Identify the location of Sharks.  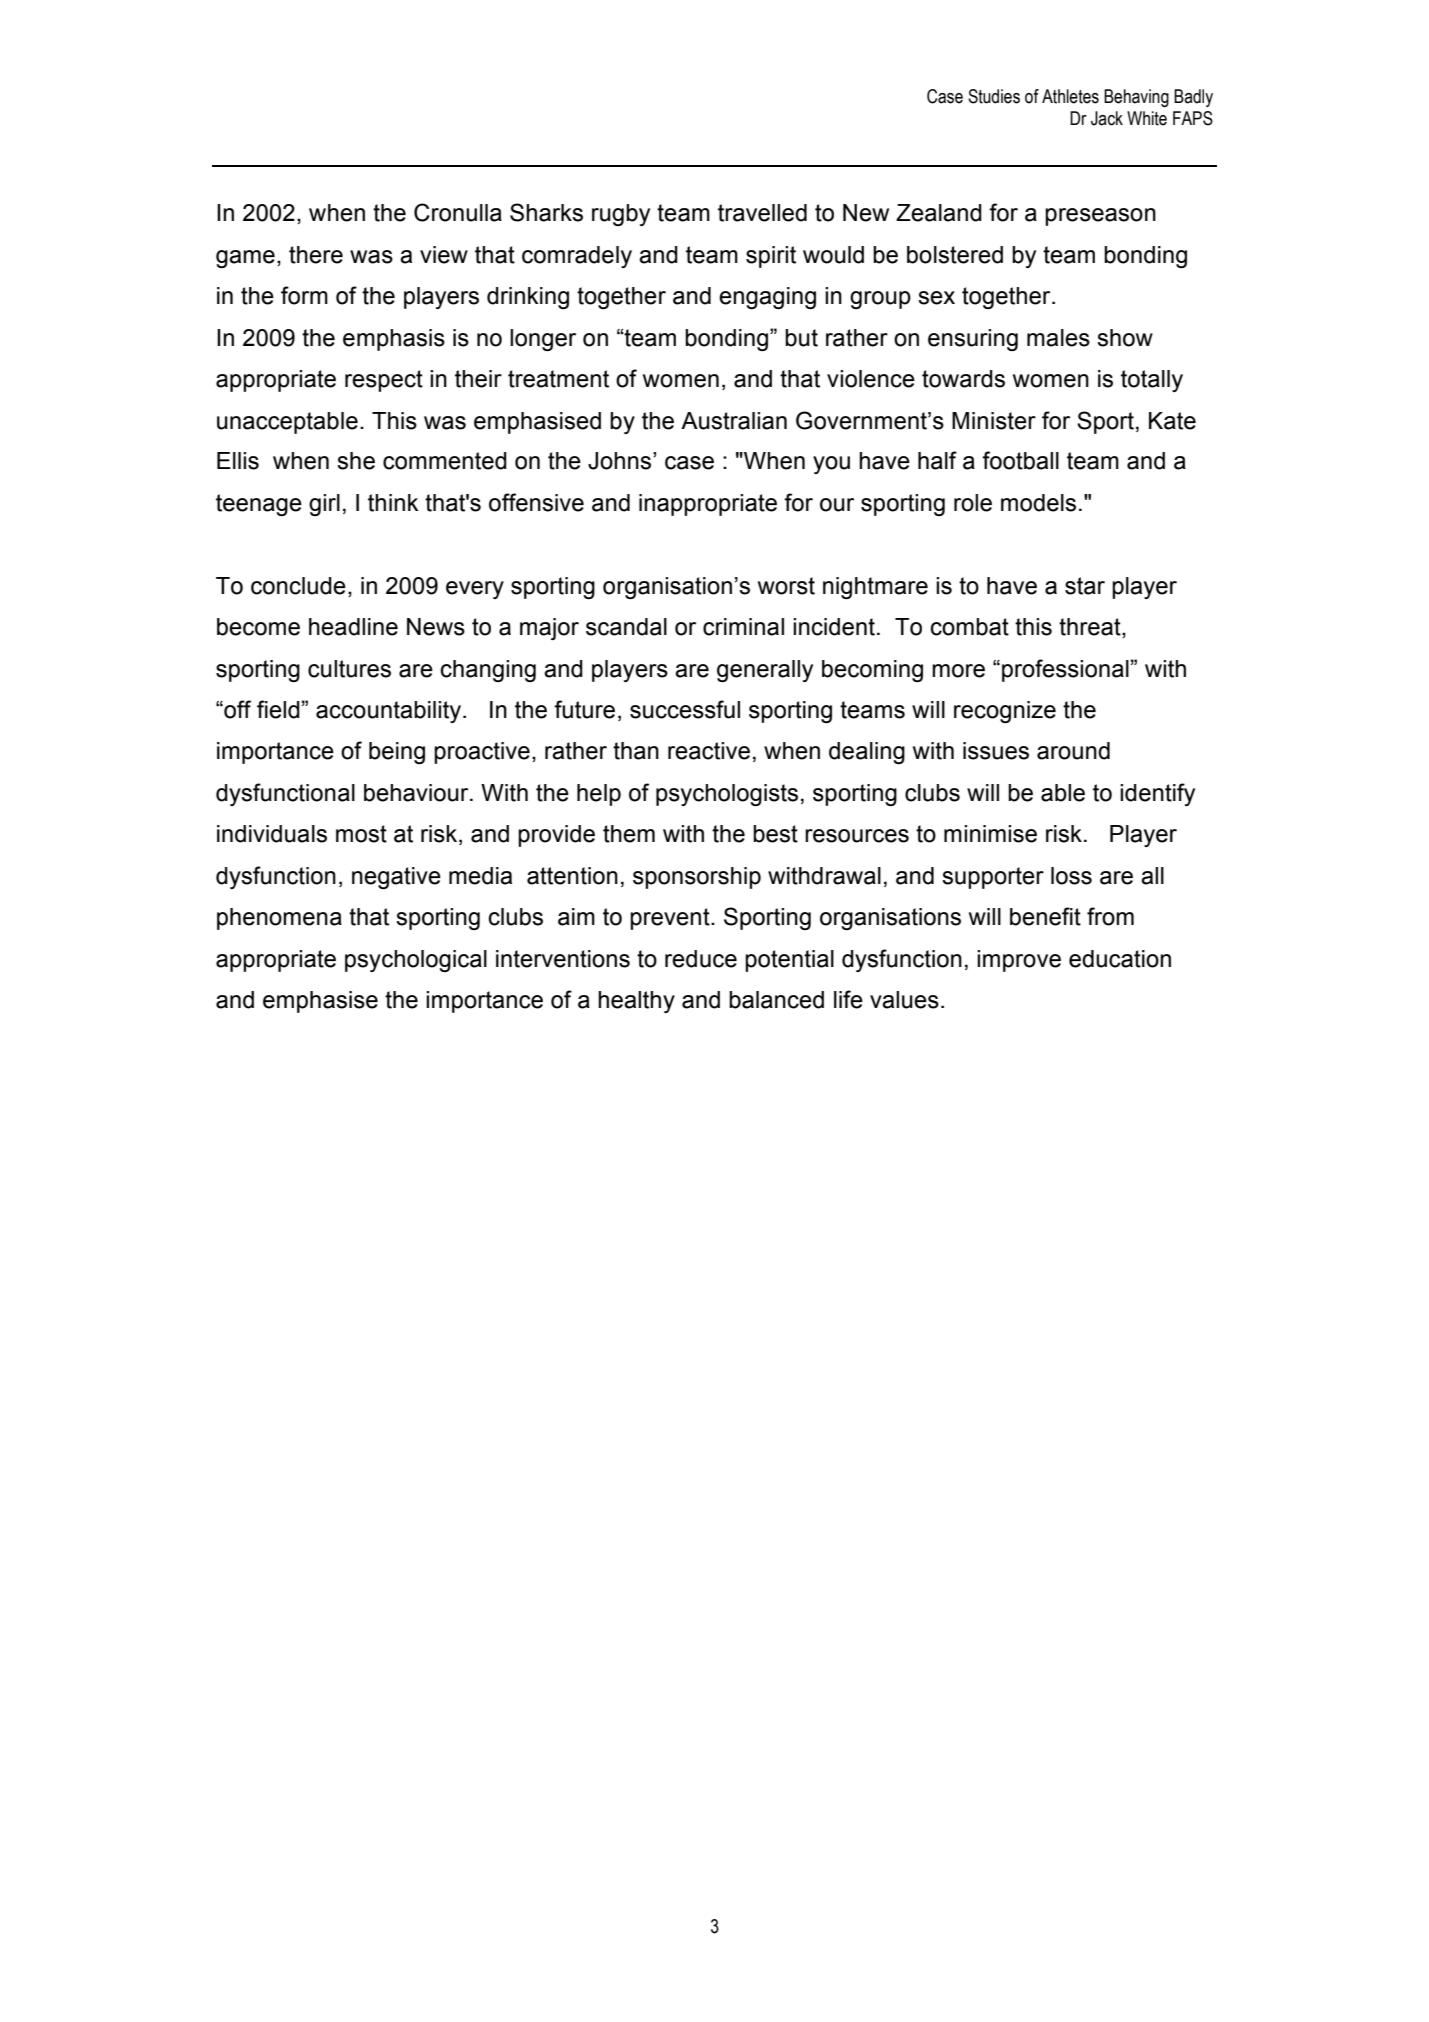
(546, 212).
